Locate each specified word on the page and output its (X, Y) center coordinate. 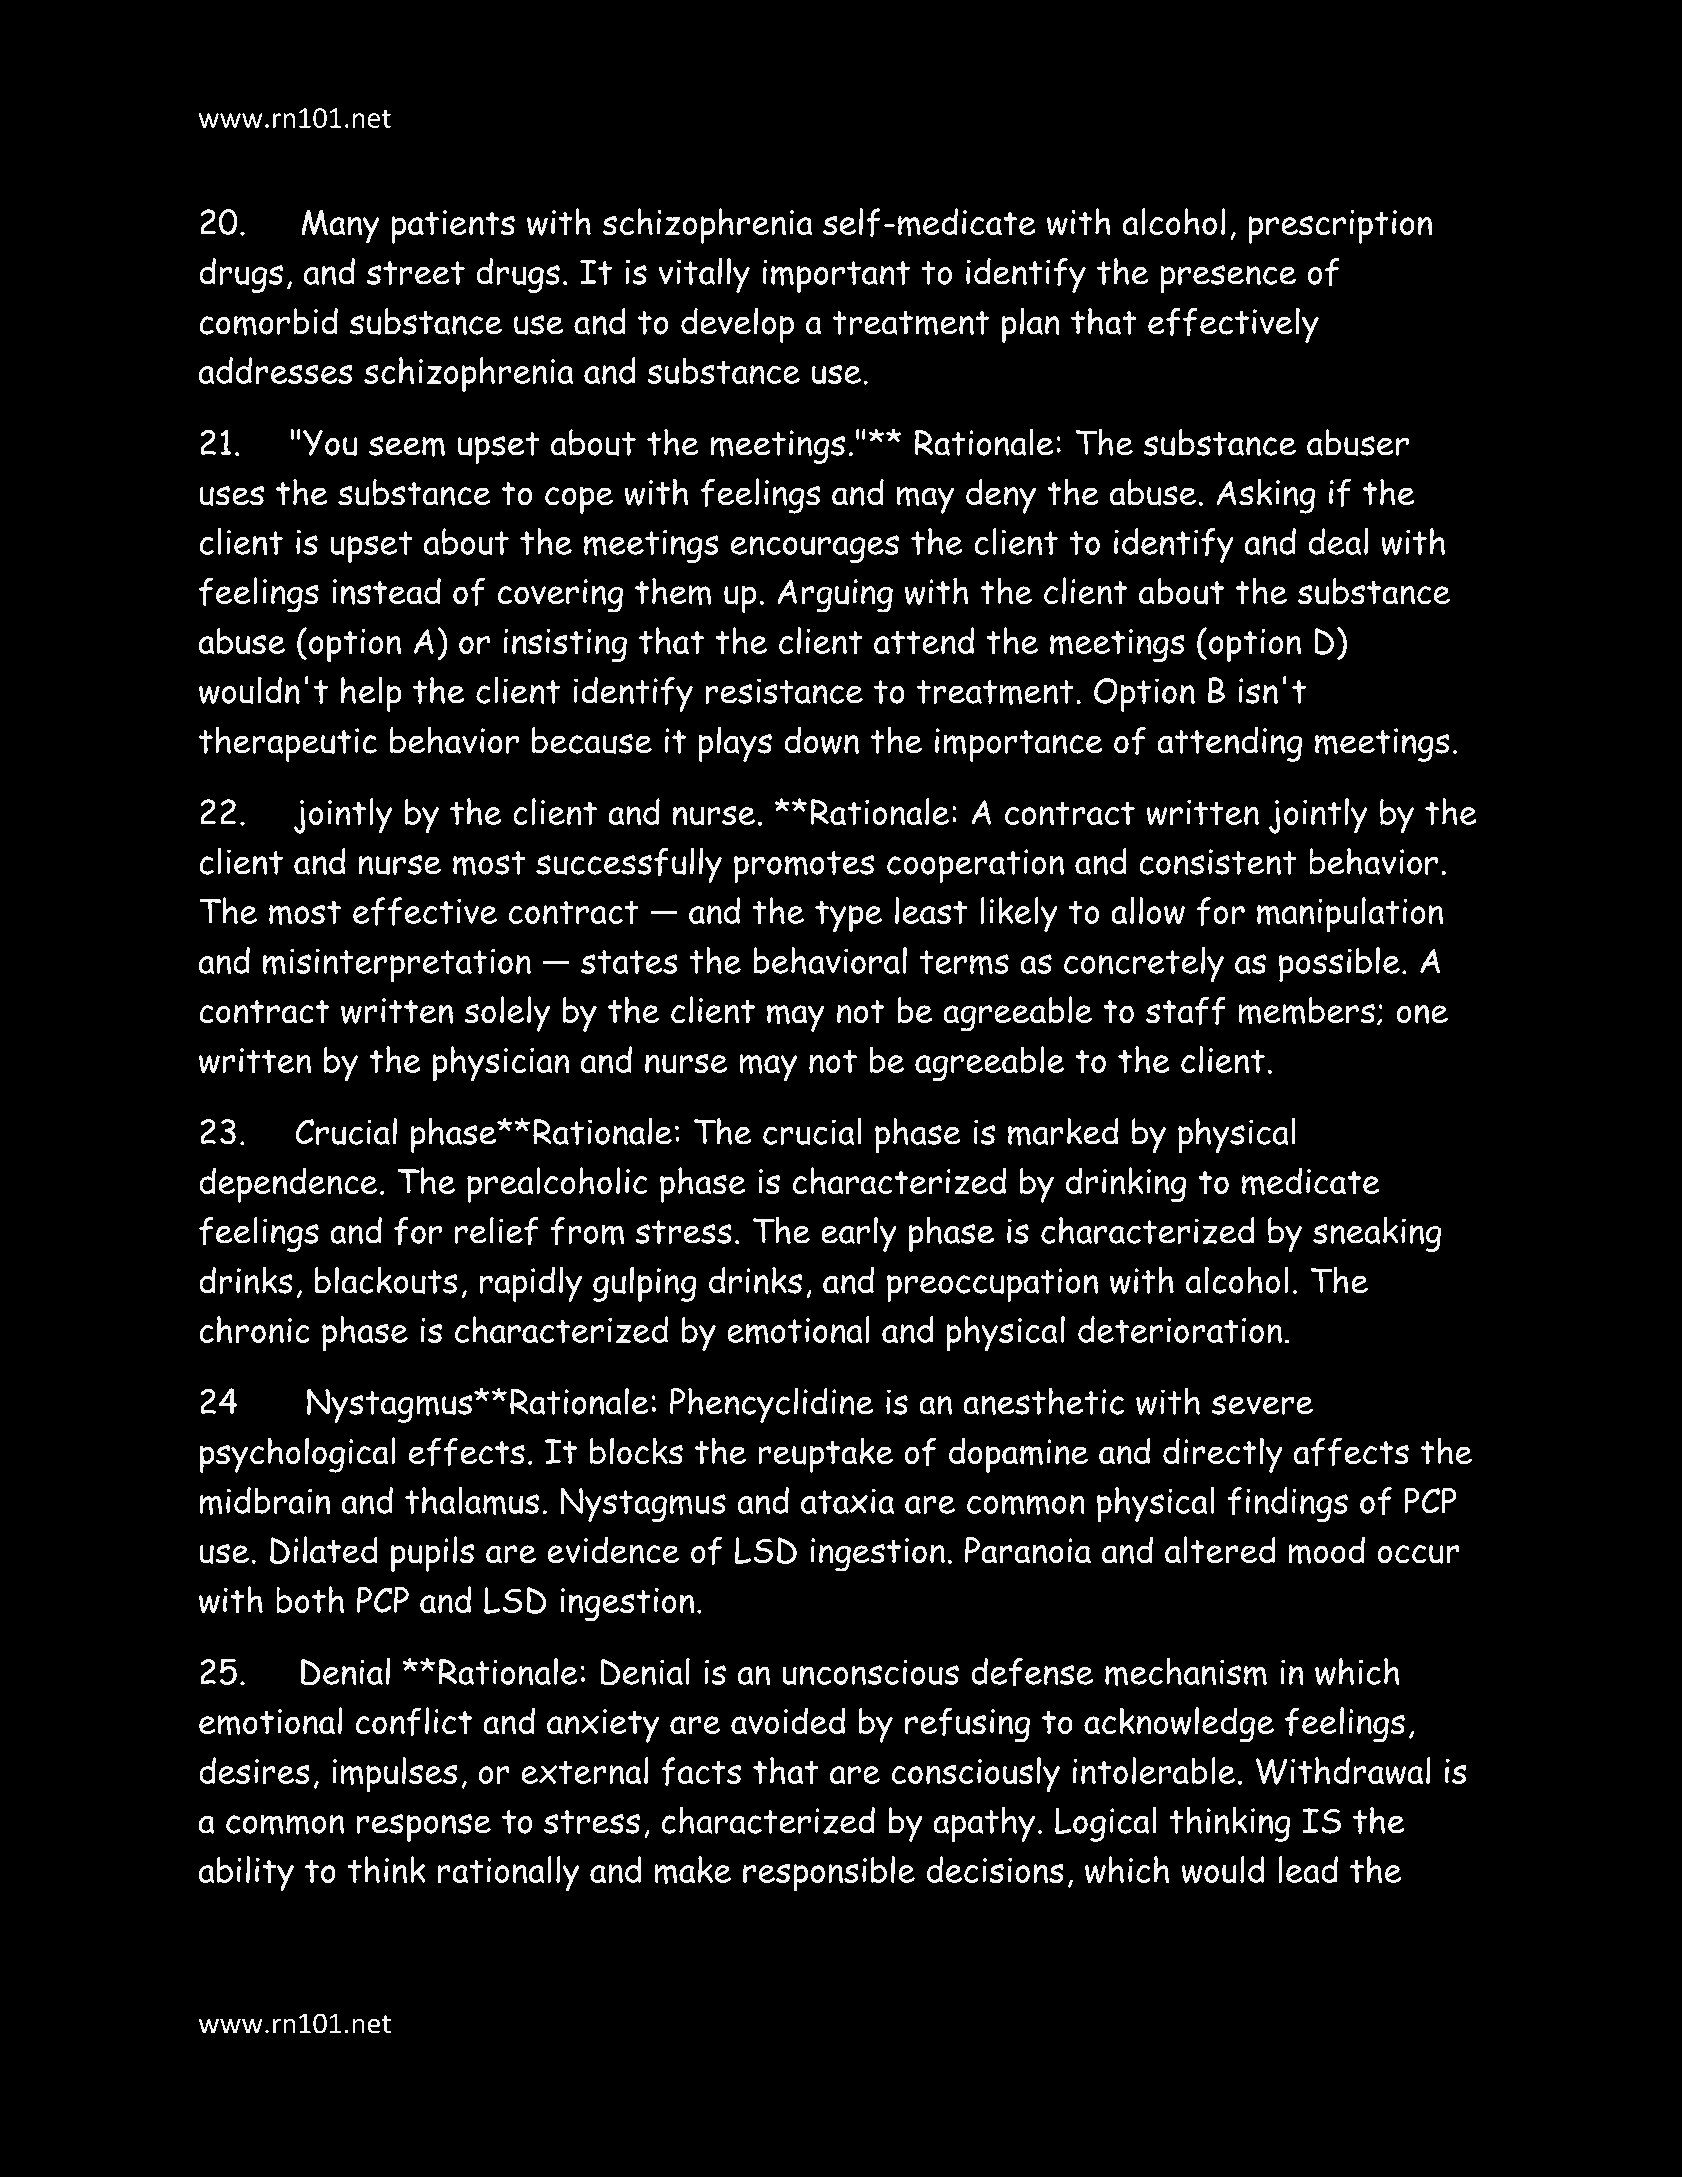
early (859, 1234)
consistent (1218, 862)
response (423, 1828)
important (836, 276)
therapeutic (288, 744)
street (416, 273)
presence (1228, 279)
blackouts (386, 1280)
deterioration (1180, 1329)
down (821, 740)
